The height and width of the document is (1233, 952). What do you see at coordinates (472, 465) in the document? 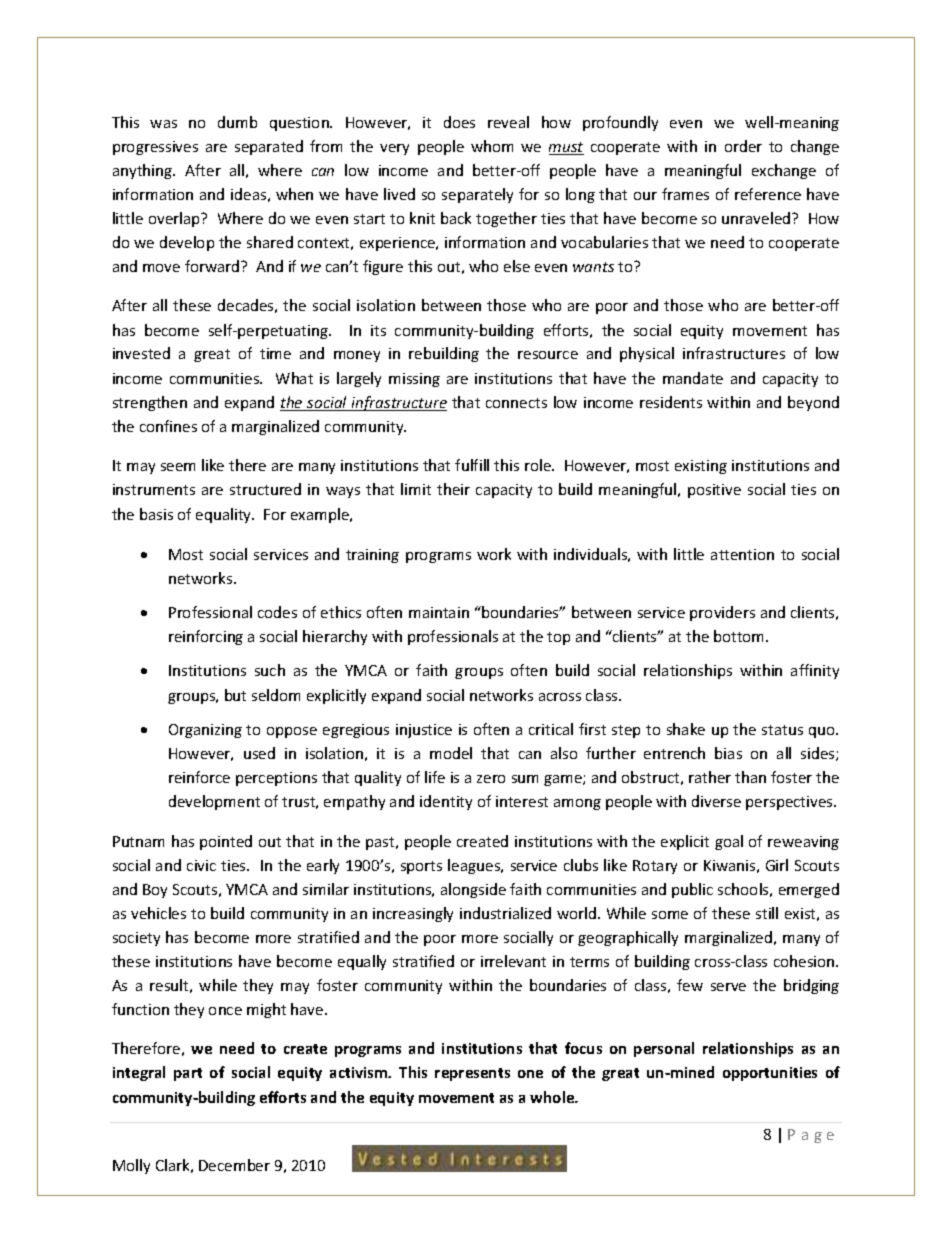
I see `fulfill` at bounding box center [472, 465].
